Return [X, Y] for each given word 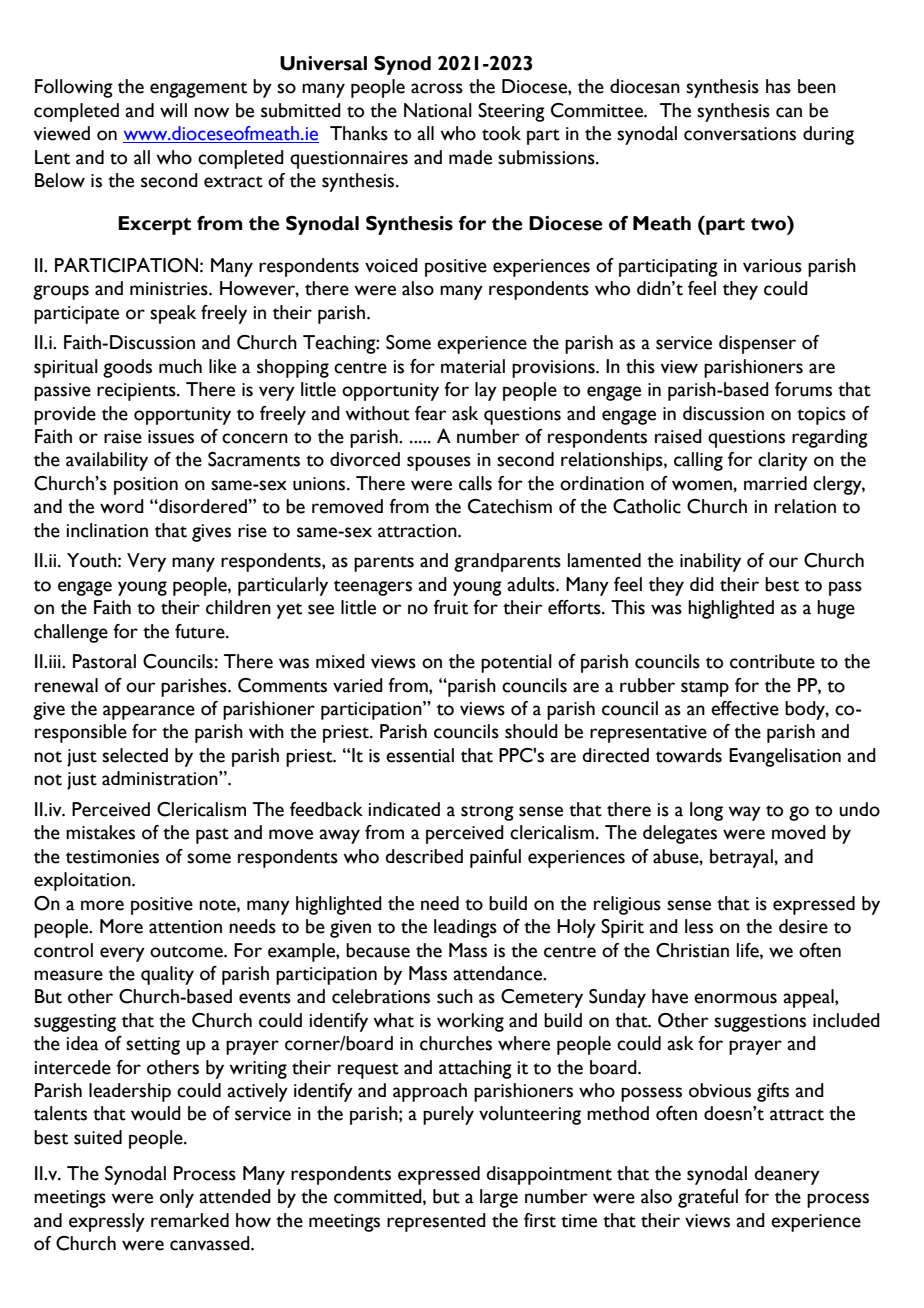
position [146, 486]
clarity [783, 461]
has [778, 86]
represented [436, 1222]
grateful [708, 1198]
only [177, 1198]
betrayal [742, 858]
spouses [439, 463]
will [173, 110]
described [424, 856]
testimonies [112, 857]
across [437, 88]
